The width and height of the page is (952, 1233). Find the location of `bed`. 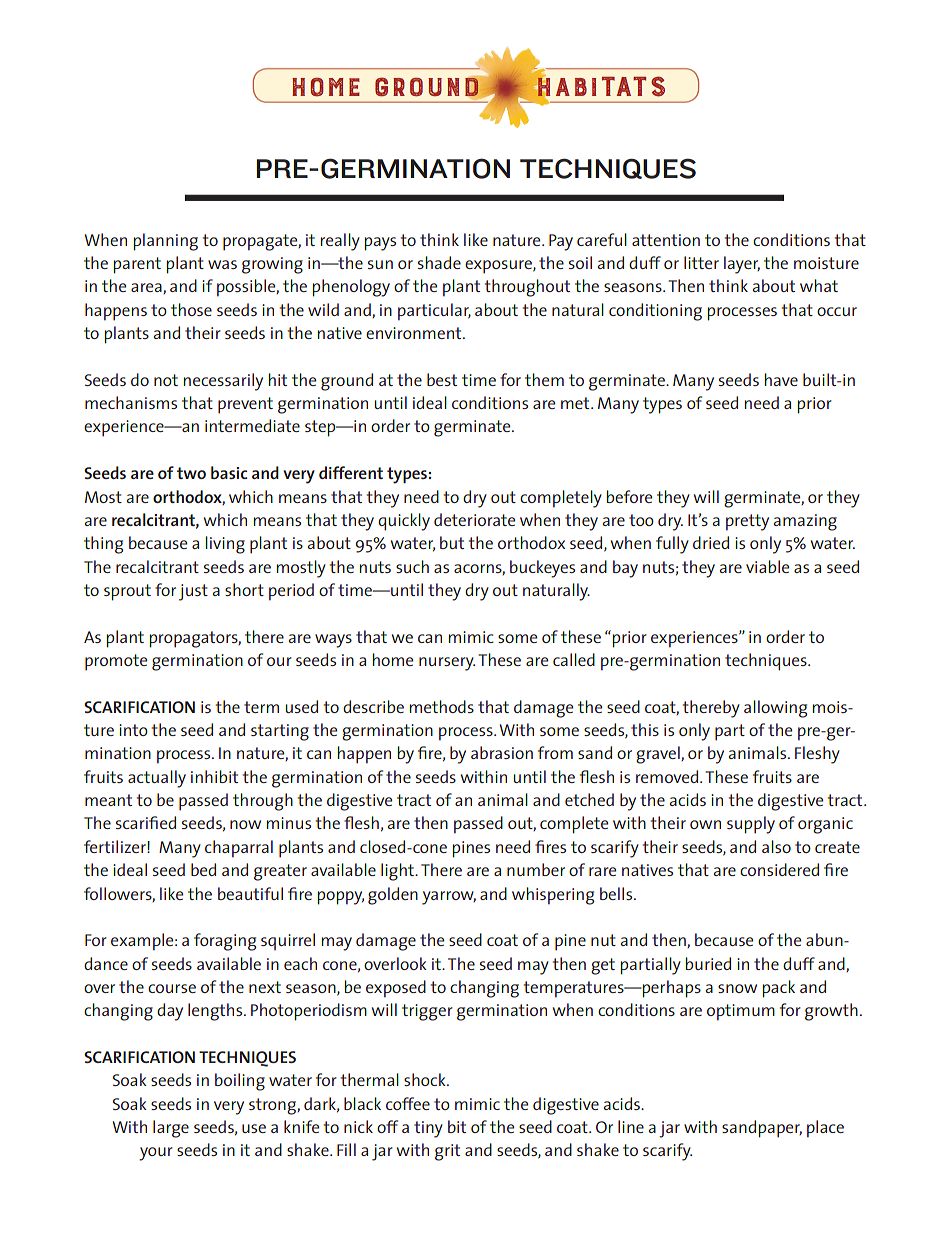

bed is located at coordinates (203, 869).
